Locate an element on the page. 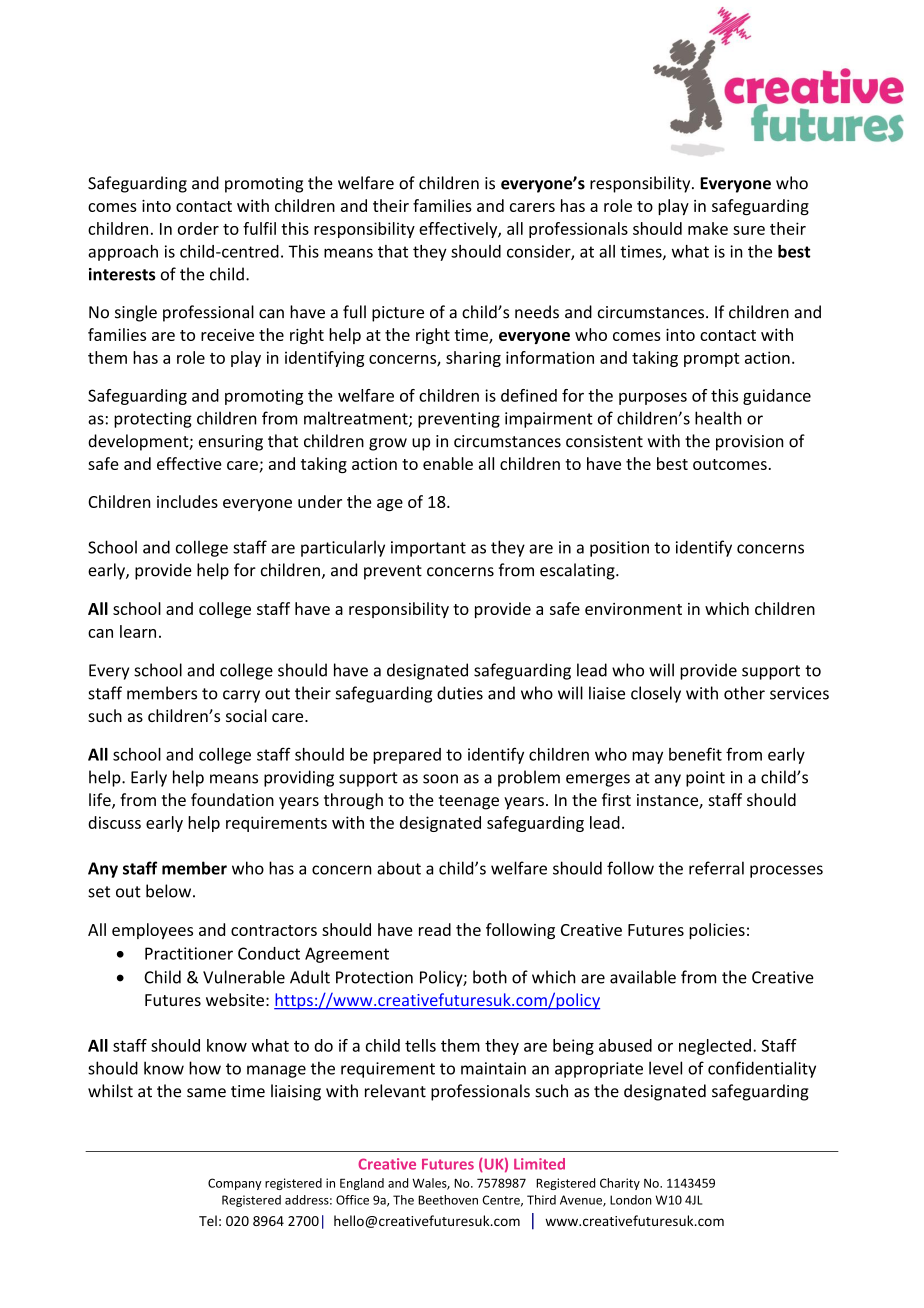 Image resolution: width=924 pixels, height=1308 pixels. duties is located at coordinates (460, 693).
